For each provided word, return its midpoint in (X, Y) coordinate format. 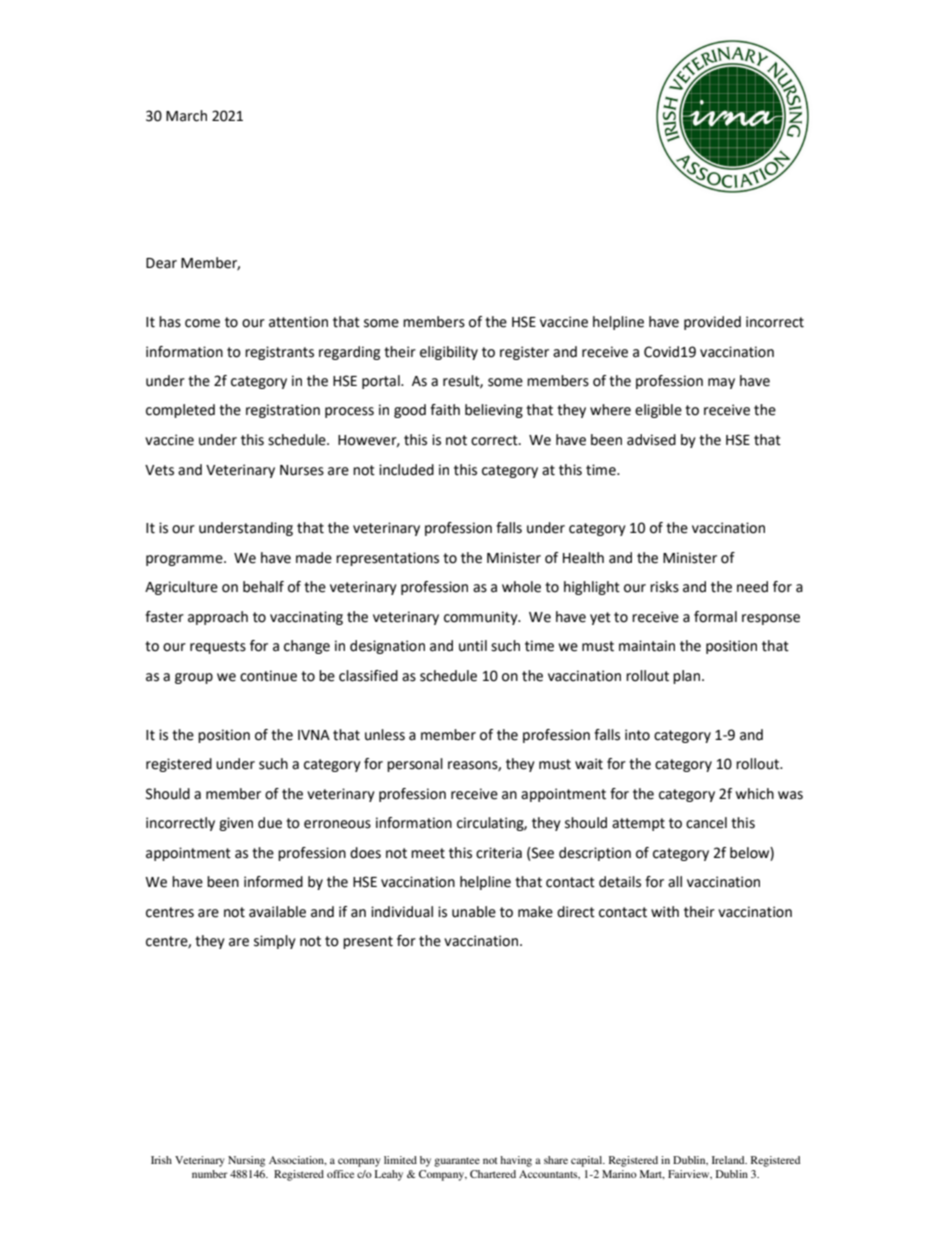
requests (218, 647)
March (186, 116)
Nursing (246, 1161)
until (473, 646)
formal (715, 617)
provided (712, 323)
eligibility (449, 353)
